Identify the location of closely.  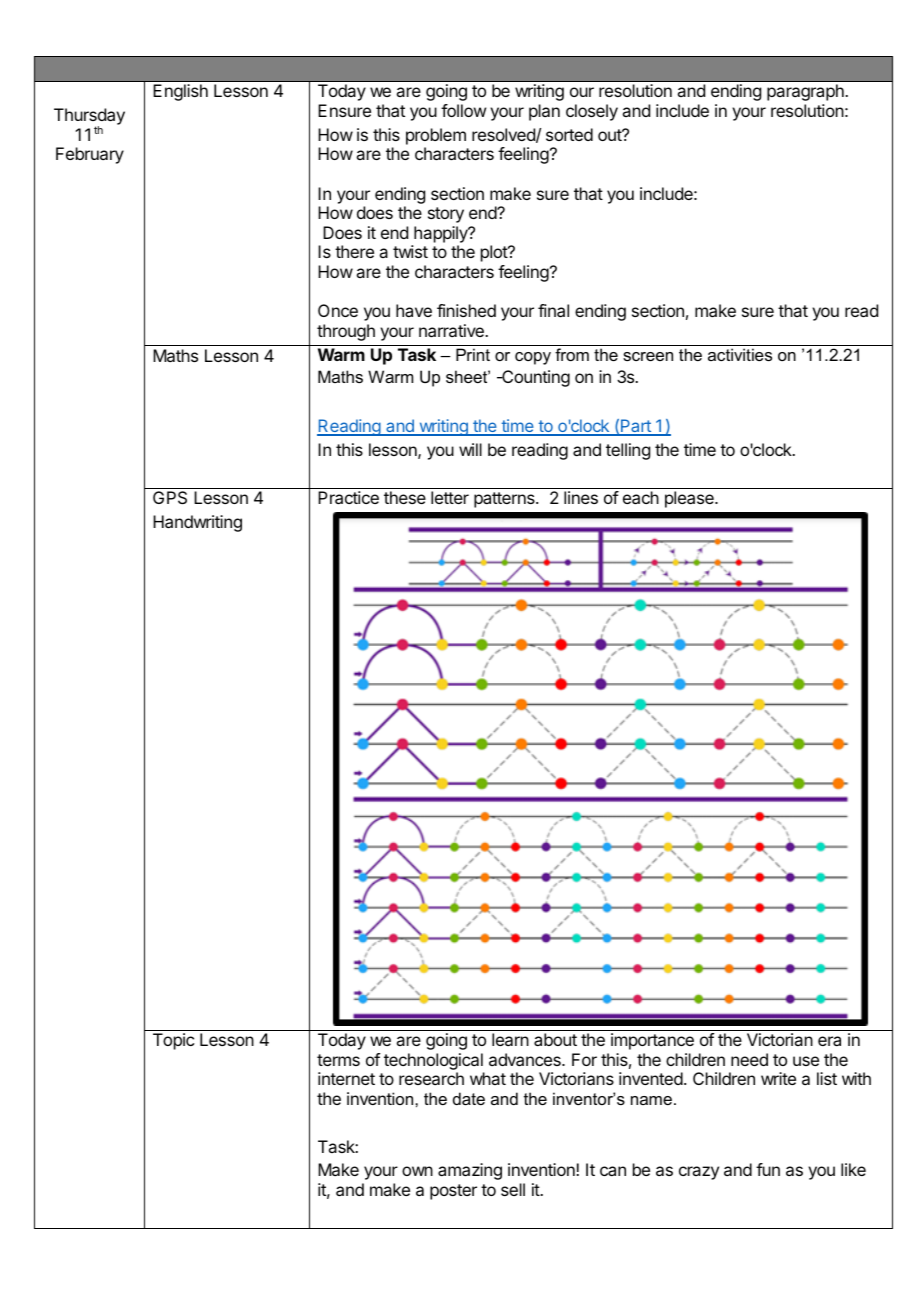
(592, 112).
